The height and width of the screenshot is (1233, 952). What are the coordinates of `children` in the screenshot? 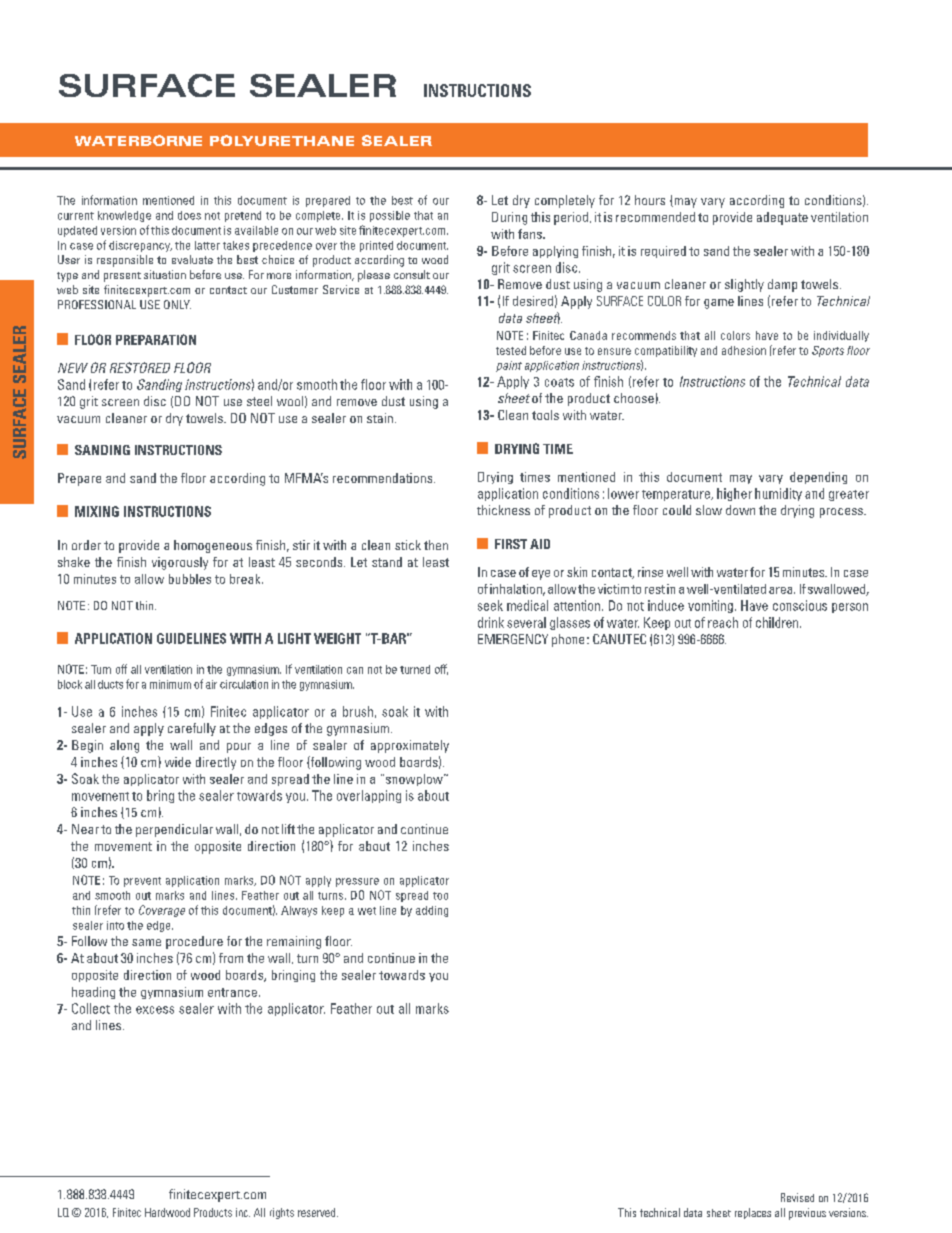 It's located at (778, 622).
